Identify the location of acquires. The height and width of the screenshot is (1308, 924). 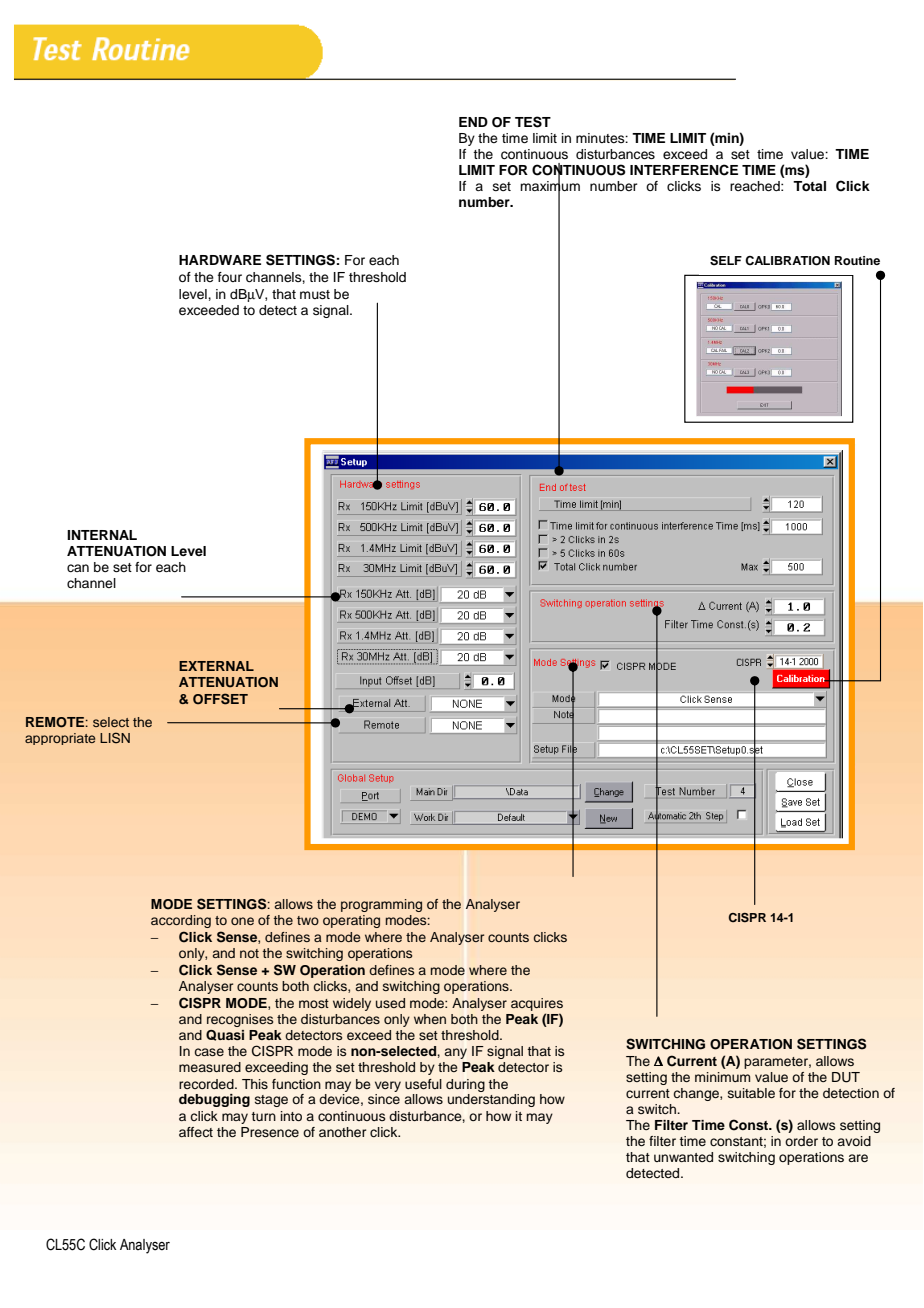
(537, 1004).
